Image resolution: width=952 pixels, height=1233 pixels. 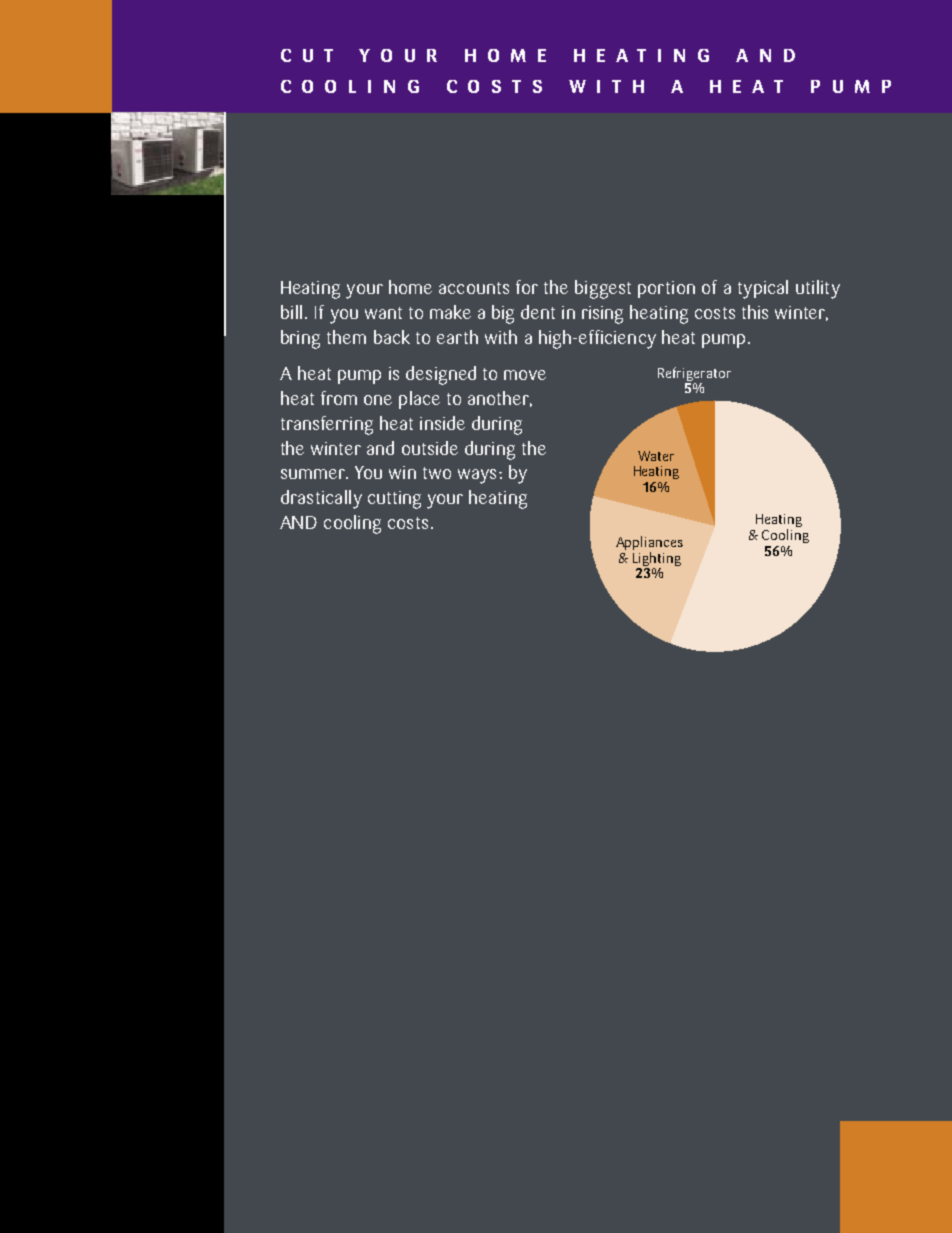 What do you see at coordinates (346, 337) in the screenshot?
I see `them` at bounding box center [346, 337].
